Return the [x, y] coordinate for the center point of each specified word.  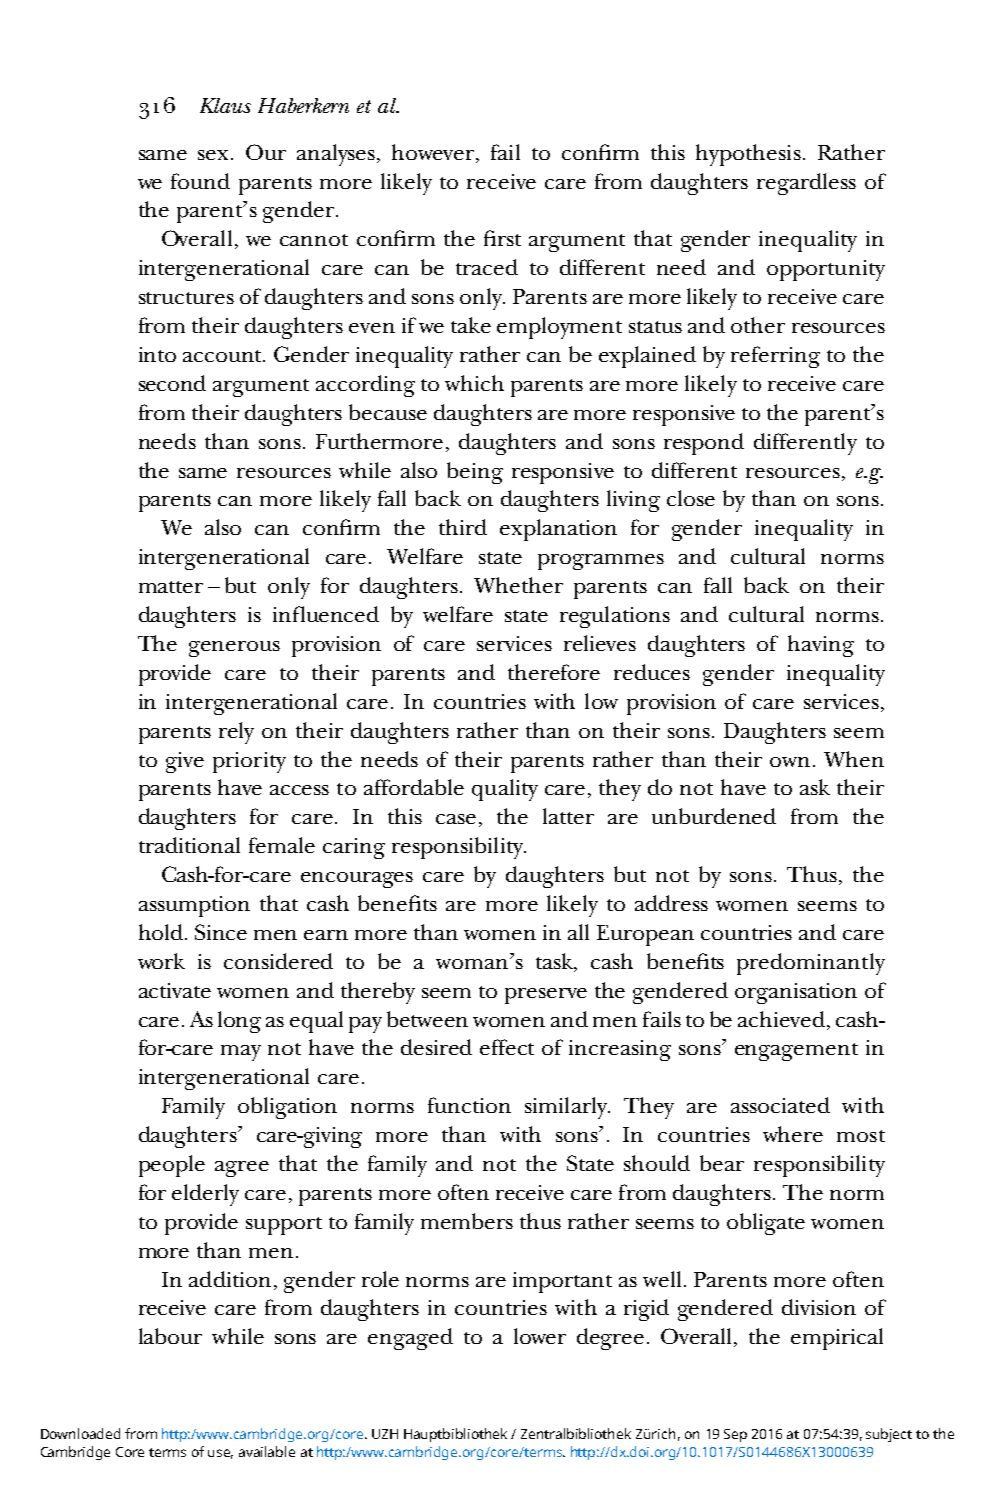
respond [704, 444]
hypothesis [748, 155]
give [185, 762]
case [456, 819]
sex [215, 155]
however [434, 153]
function [469, 1105]
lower [540, 1336]
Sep [735, 1435]
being [475, 473]
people [172, 1166]
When [854, 759]
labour [170, 1336]
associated [780, 1105]
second [172, 383]
